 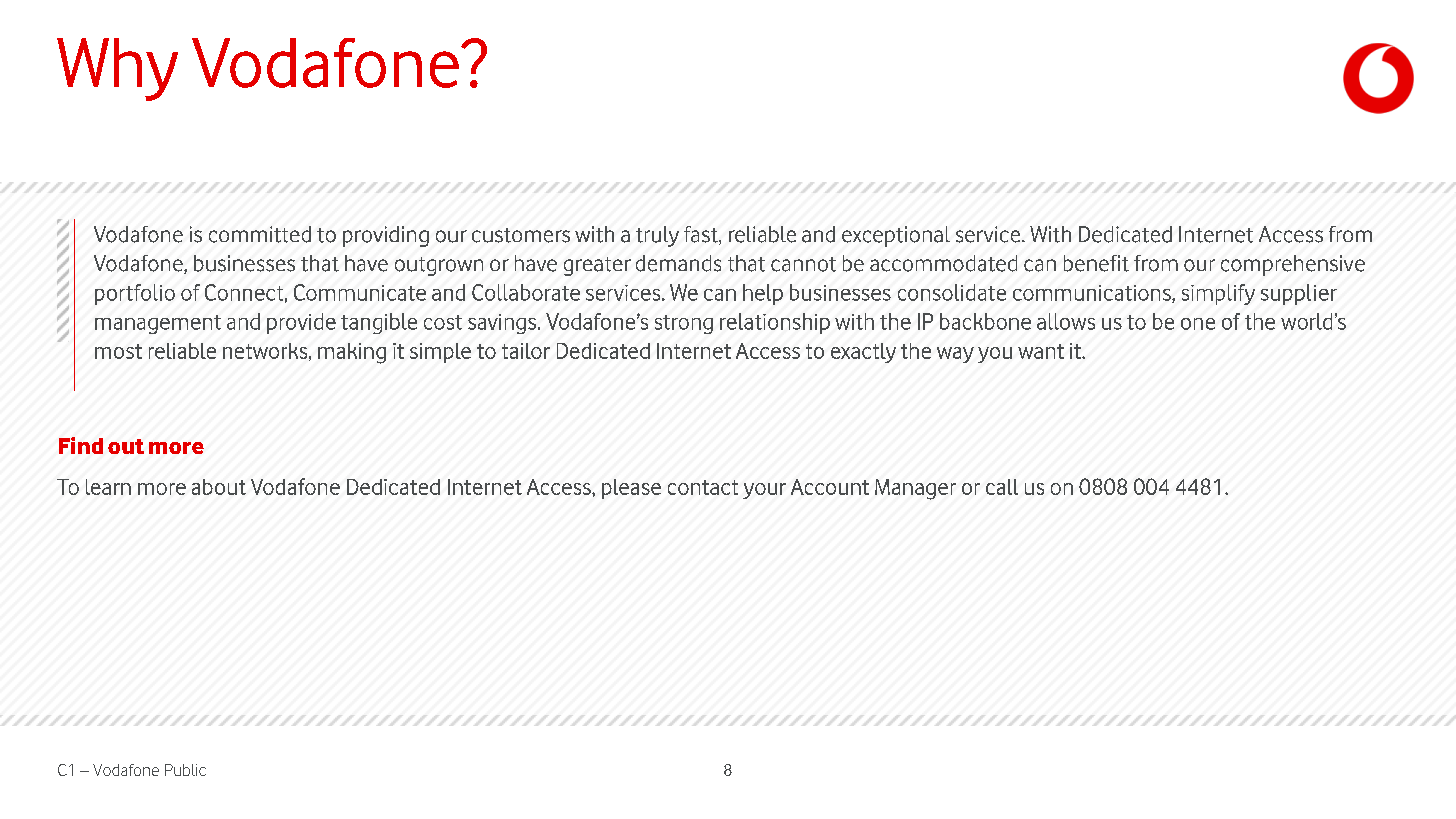 What do you see at coordinates (678, 263) in the image?
I see `demands` at bounding box center [678, 263].
